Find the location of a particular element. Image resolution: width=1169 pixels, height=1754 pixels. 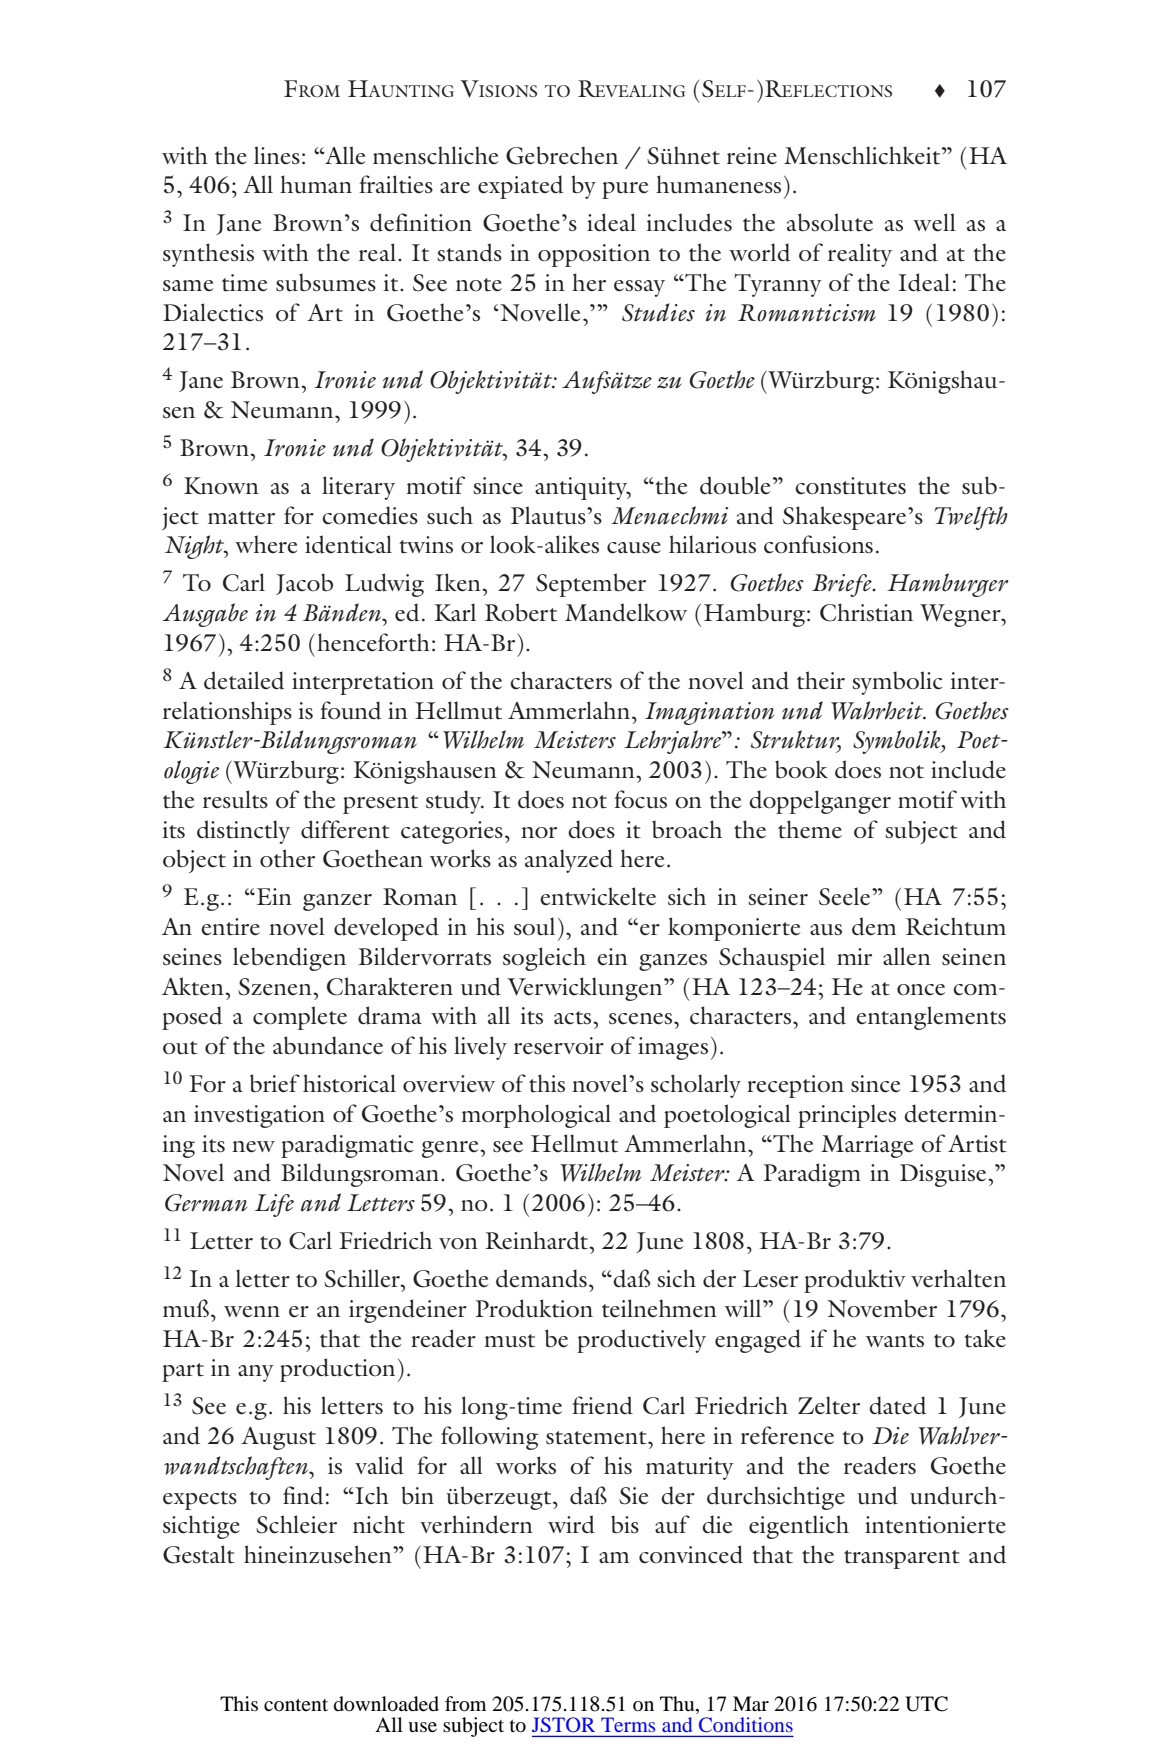

well is located at coordinates (934, 222).
